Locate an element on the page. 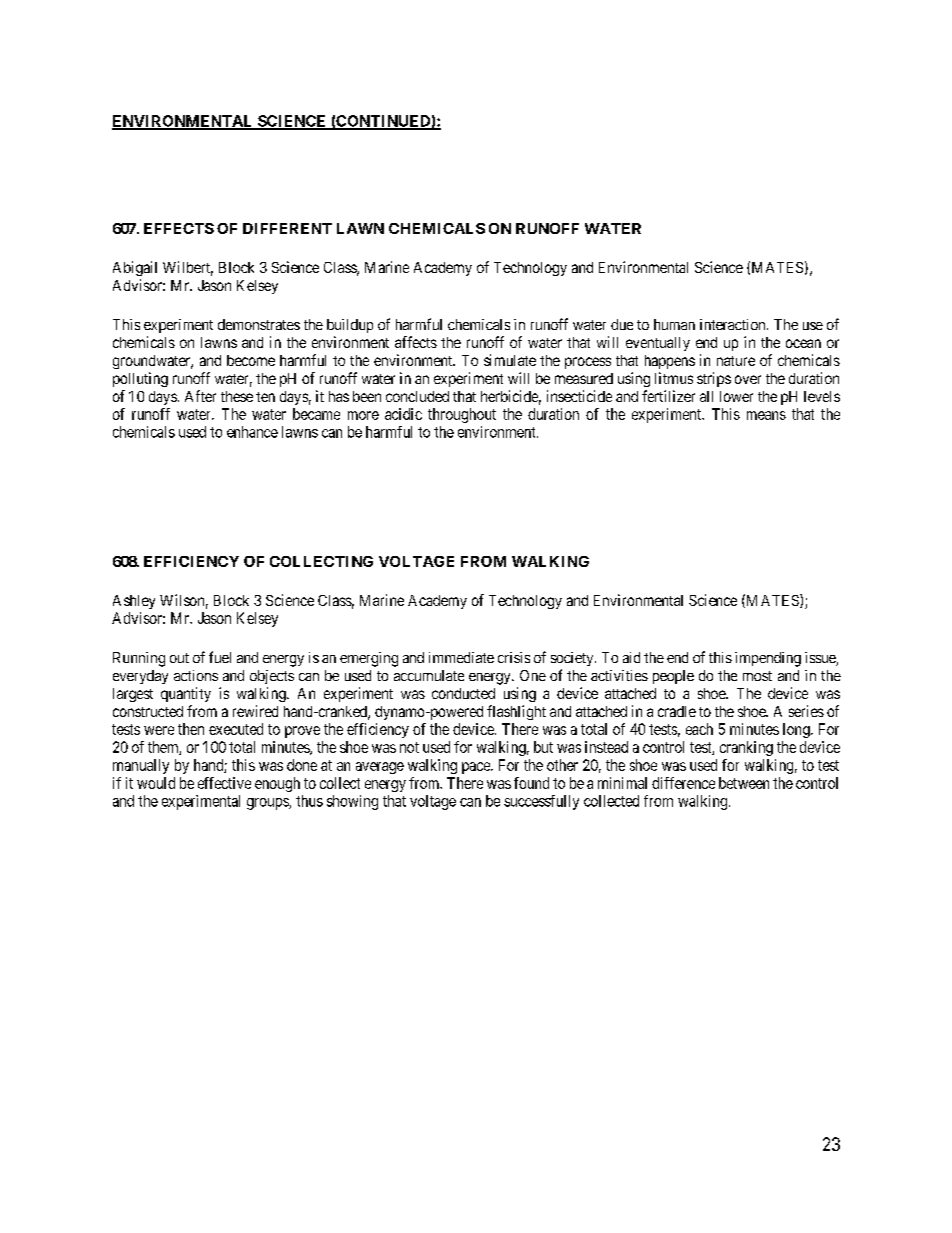 The height and width of the document is (1233, 952). pace is located at coordinates (477, 768).
